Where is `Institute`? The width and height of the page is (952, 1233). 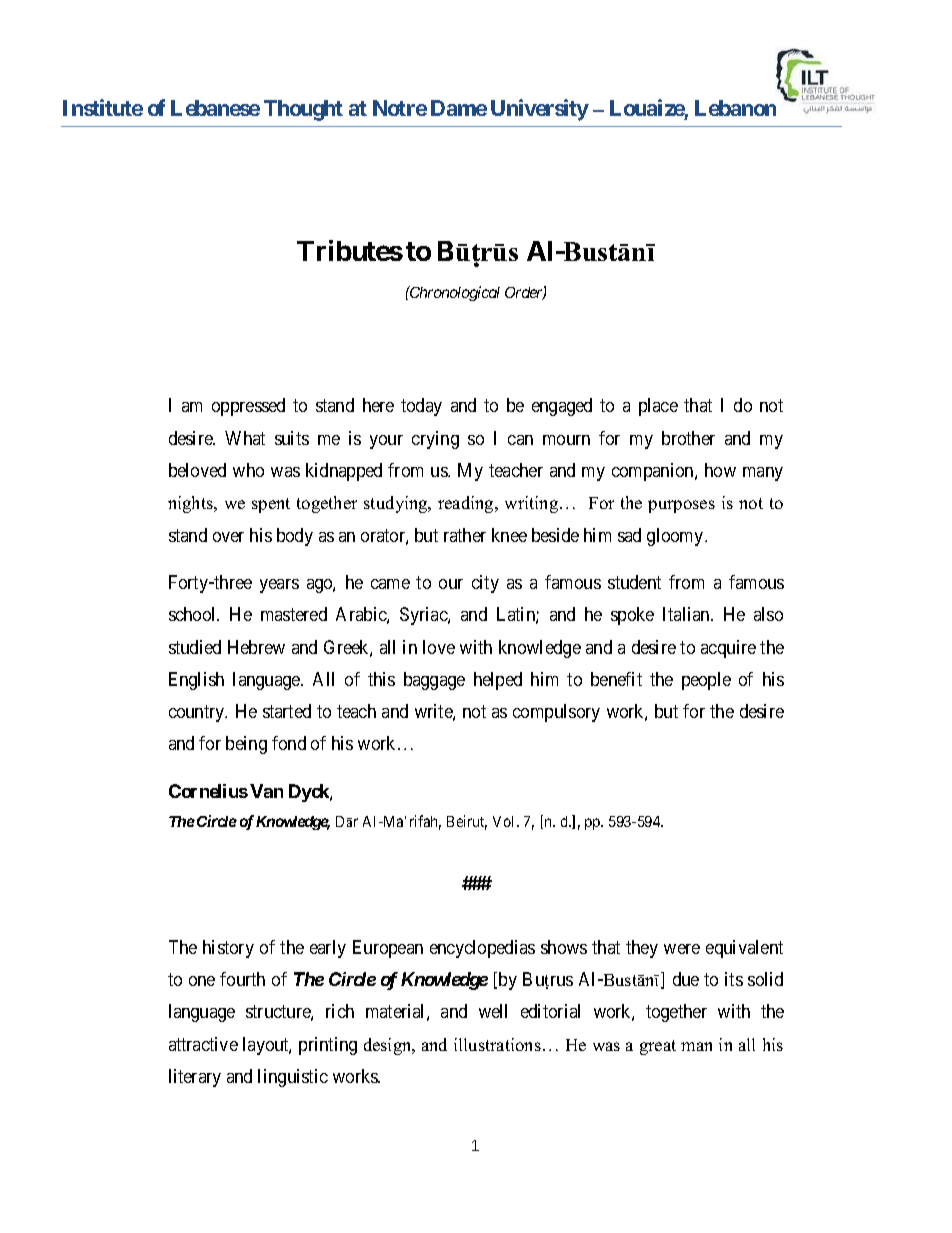 Institute is located at coordinates (103, 107).
